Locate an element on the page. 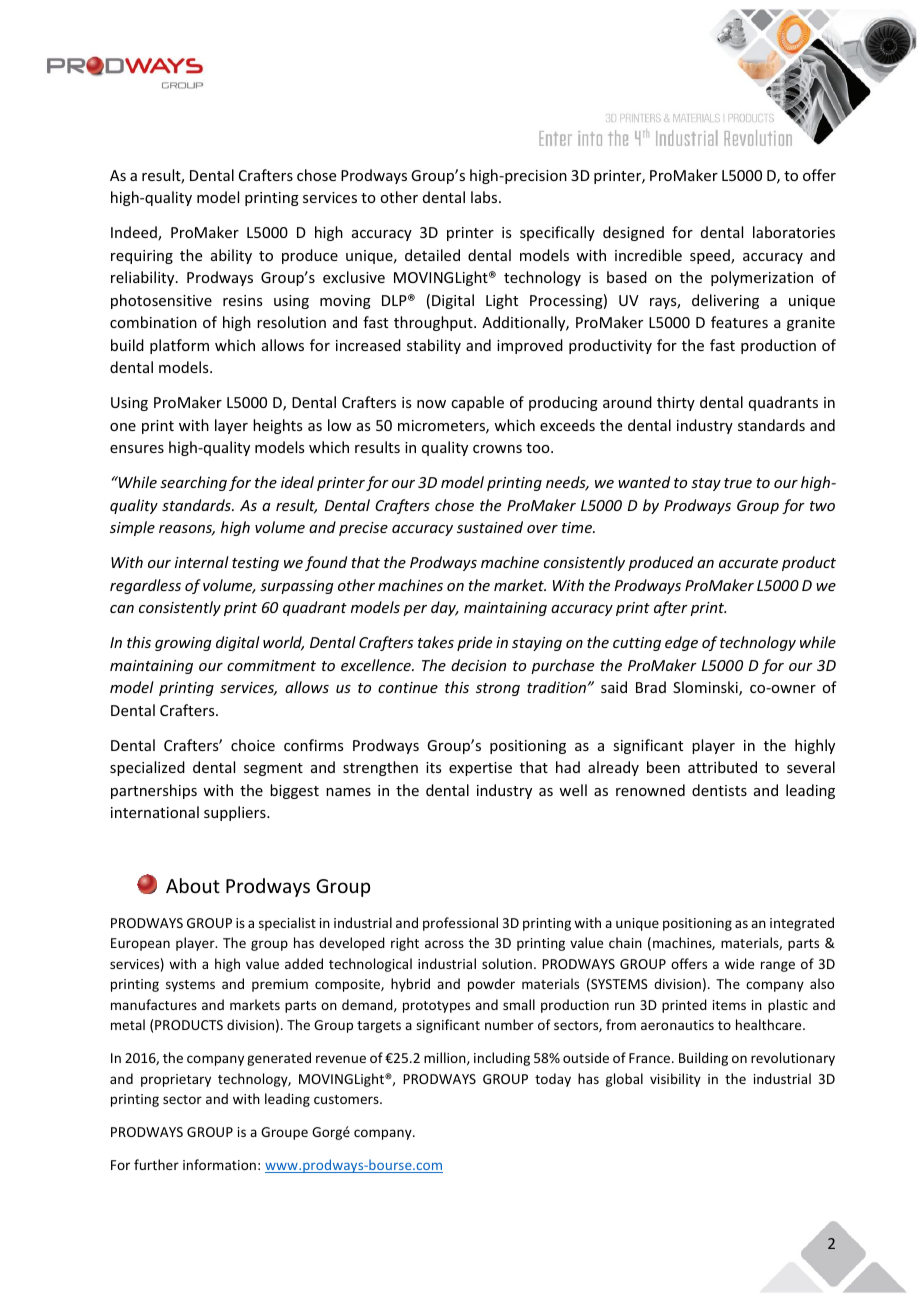  accurate is located at coordinates (748, 563).
